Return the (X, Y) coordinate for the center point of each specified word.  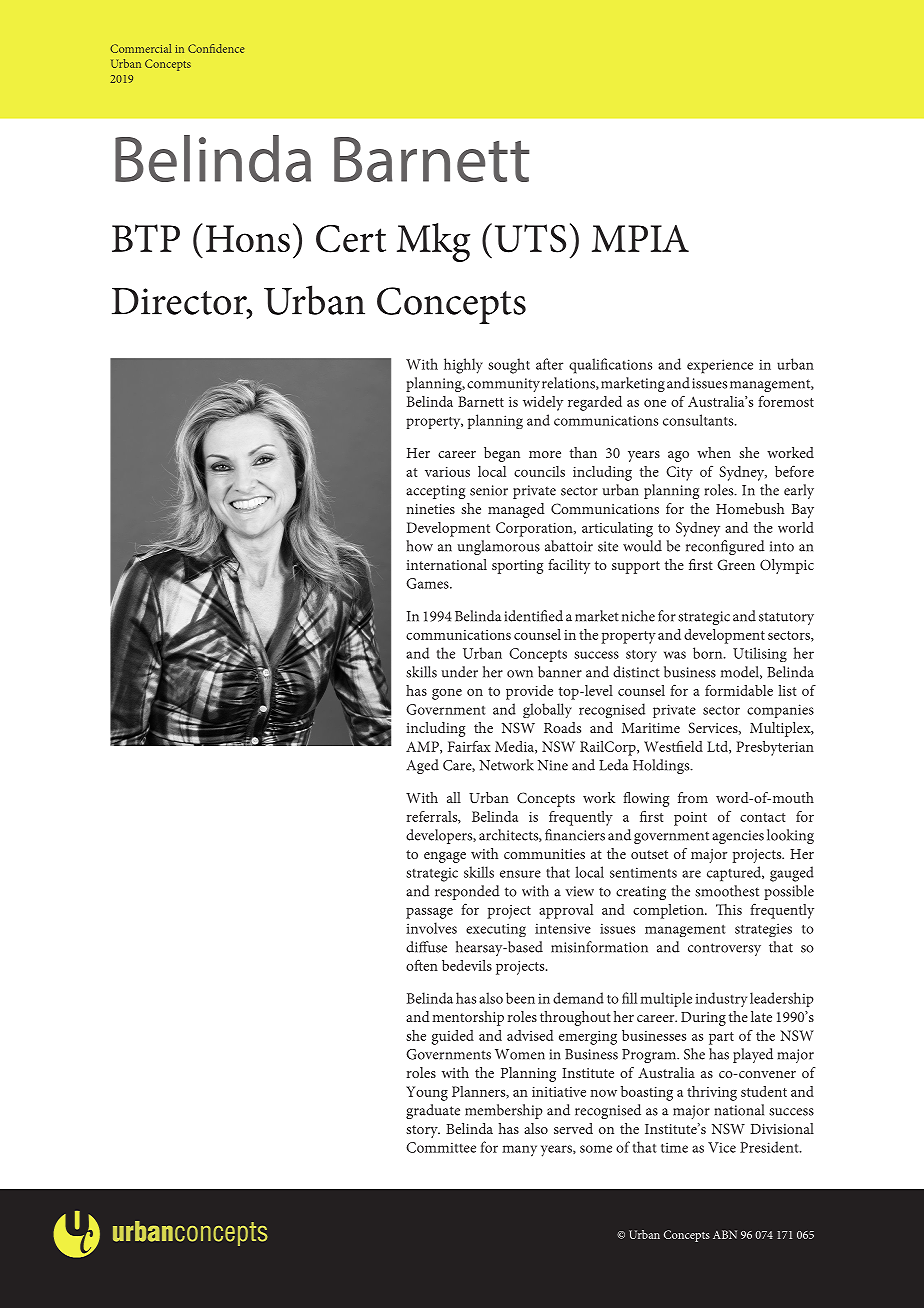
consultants (699, 420)
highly (463, 366)
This (729, 909)
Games (428, 583)
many (519, 1151)
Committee (441, 1147)
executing (496, 930)
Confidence (216, 48)
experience (720, 366)
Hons (248, 238)
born (709, 653)
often (422, 965)
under (460, 672)
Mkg (433, 242)
